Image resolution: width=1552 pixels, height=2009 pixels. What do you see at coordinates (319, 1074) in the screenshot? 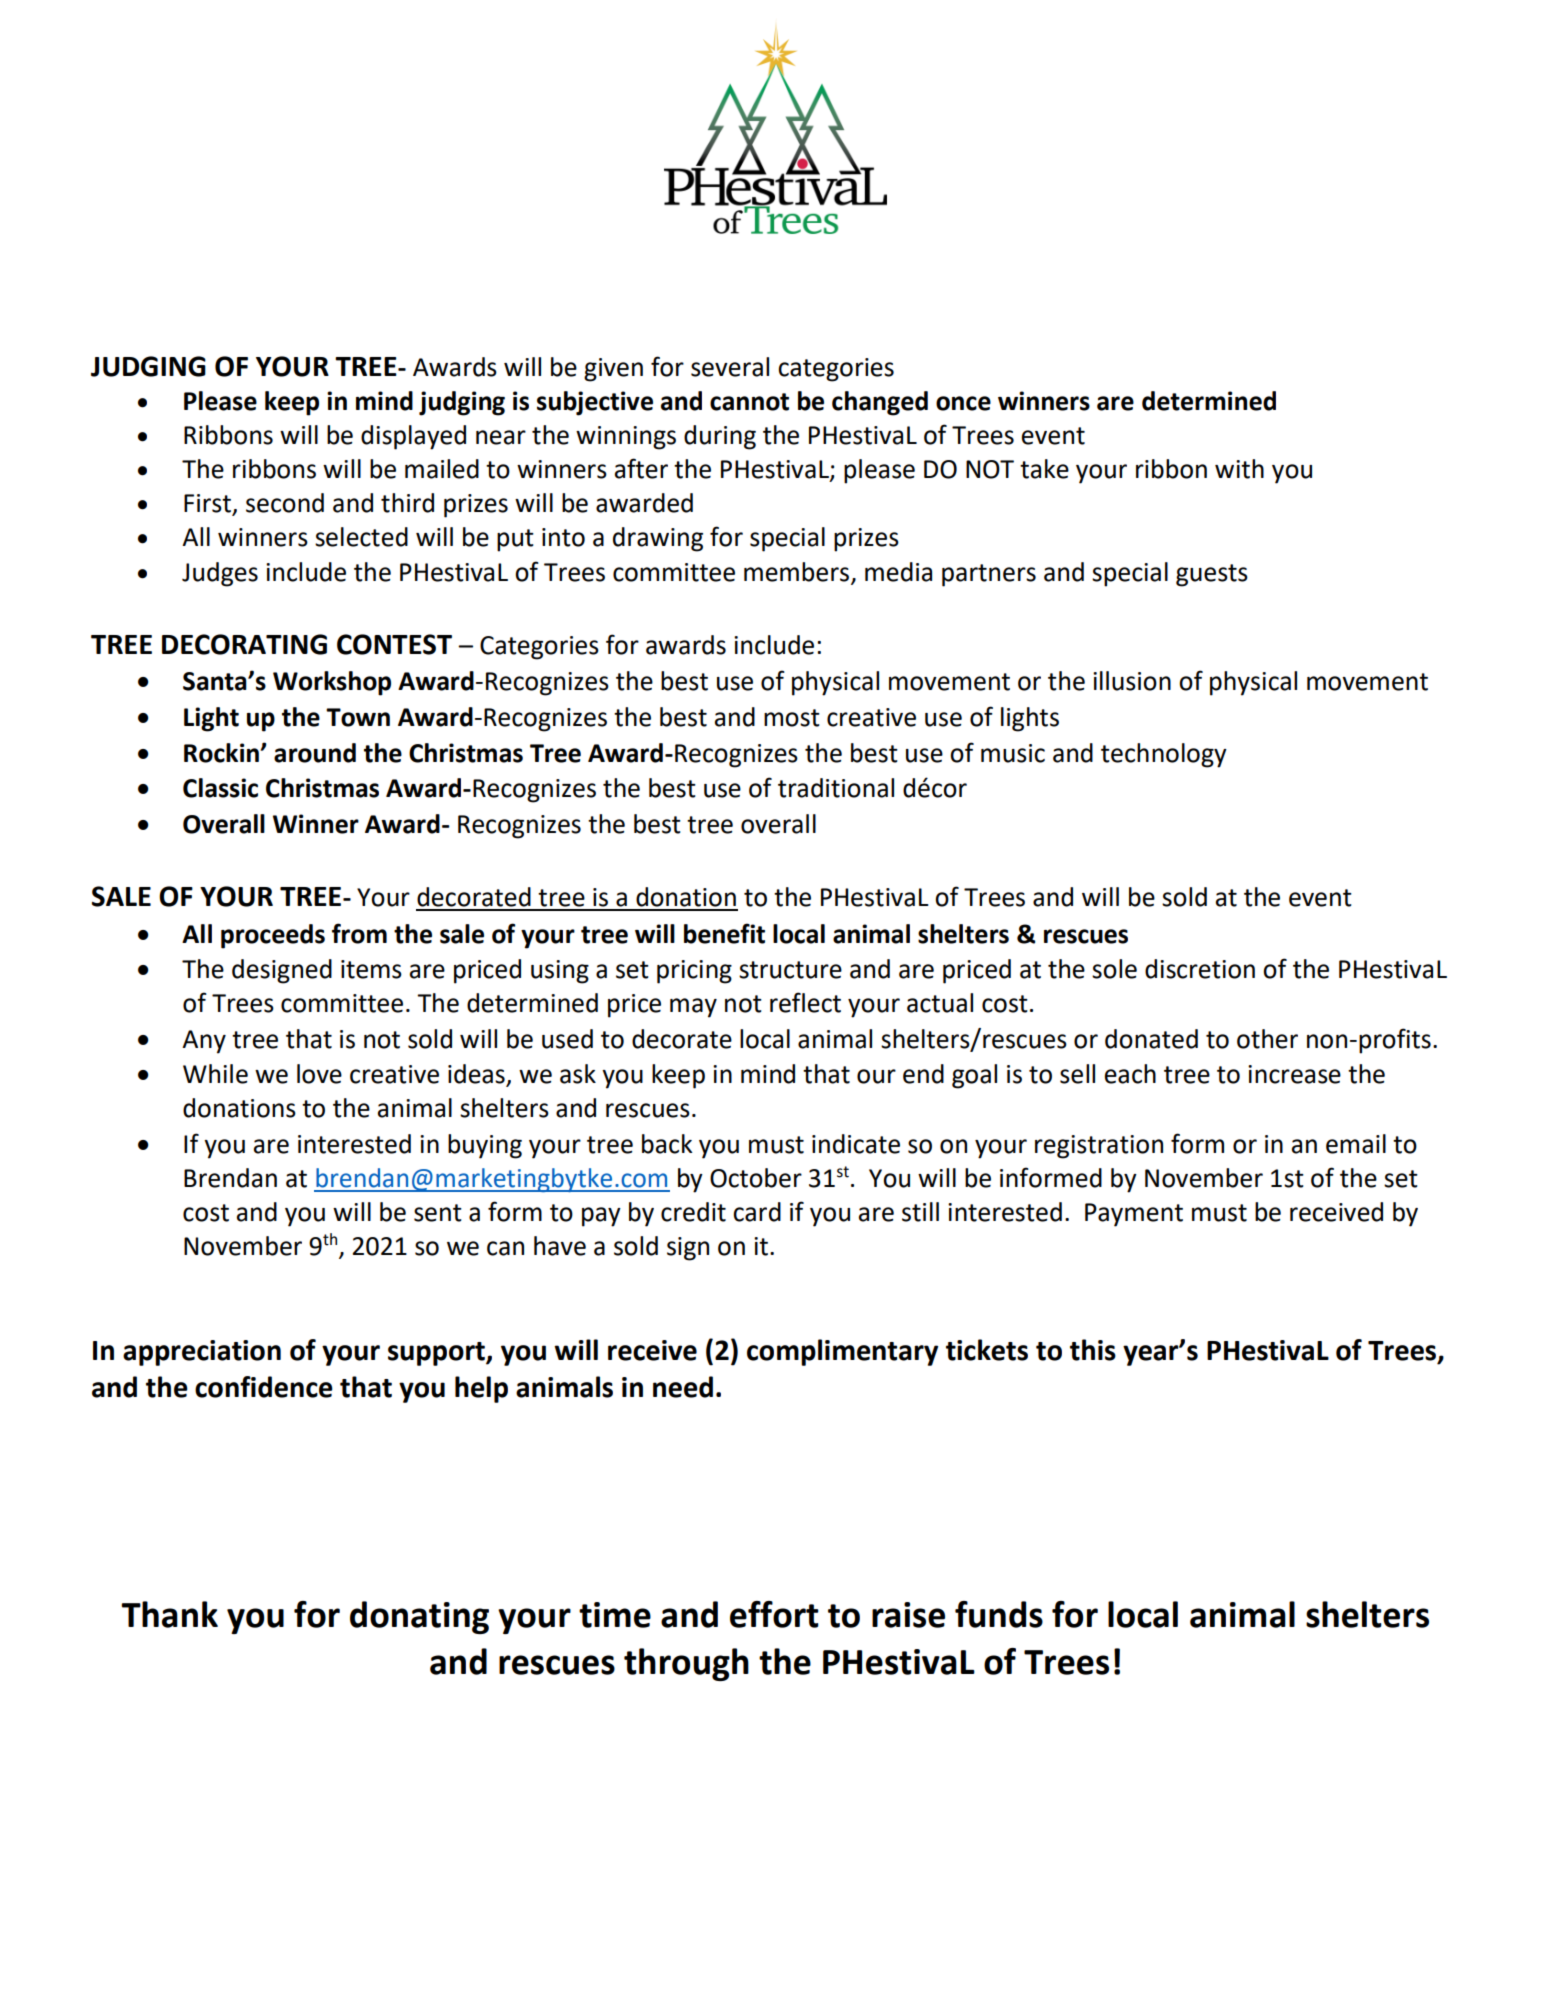
I see `love` at bounding box center [319, 1074].
